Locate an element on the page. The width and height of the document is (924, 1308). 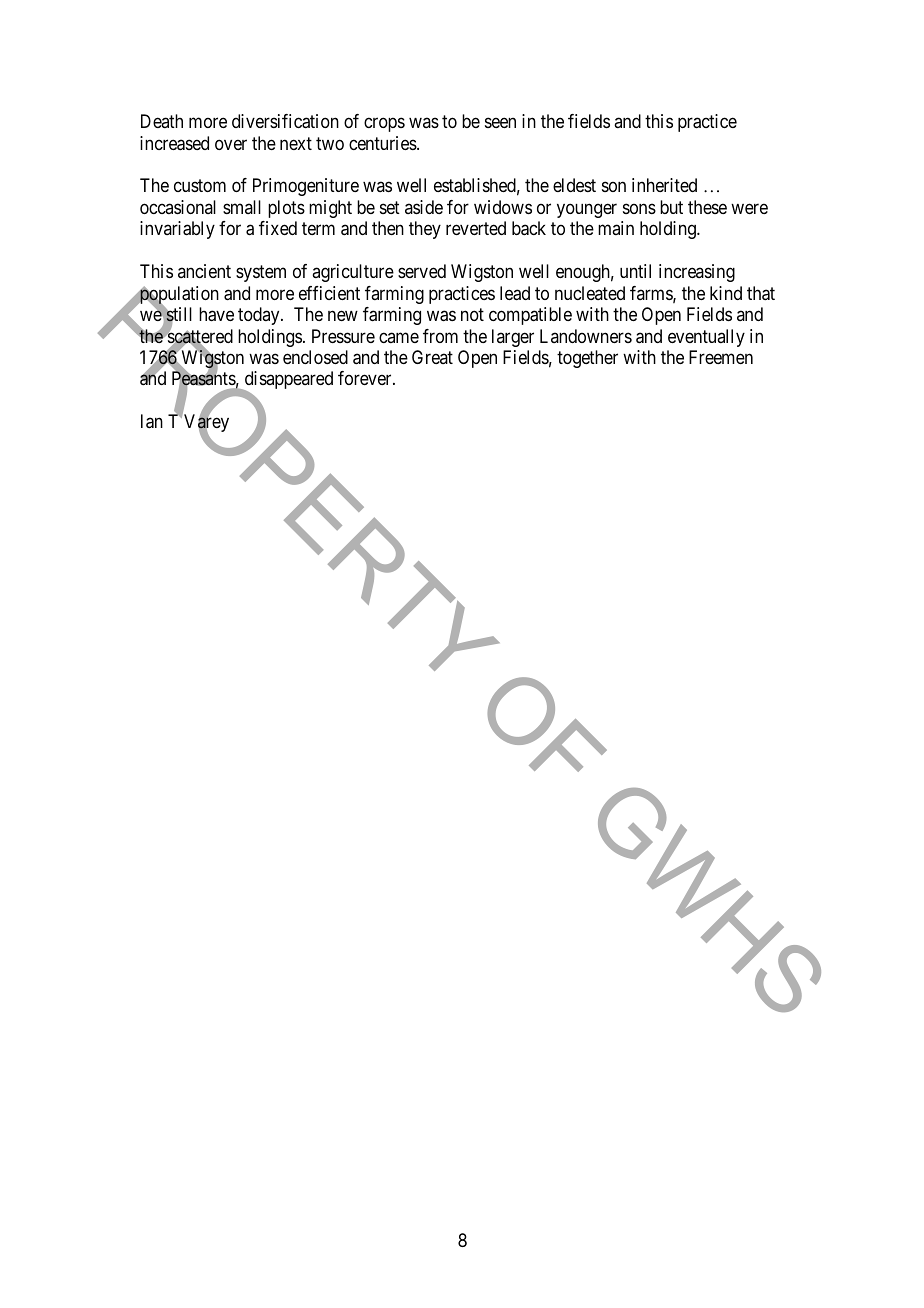
ancient is located at coordinates (204, 271).
